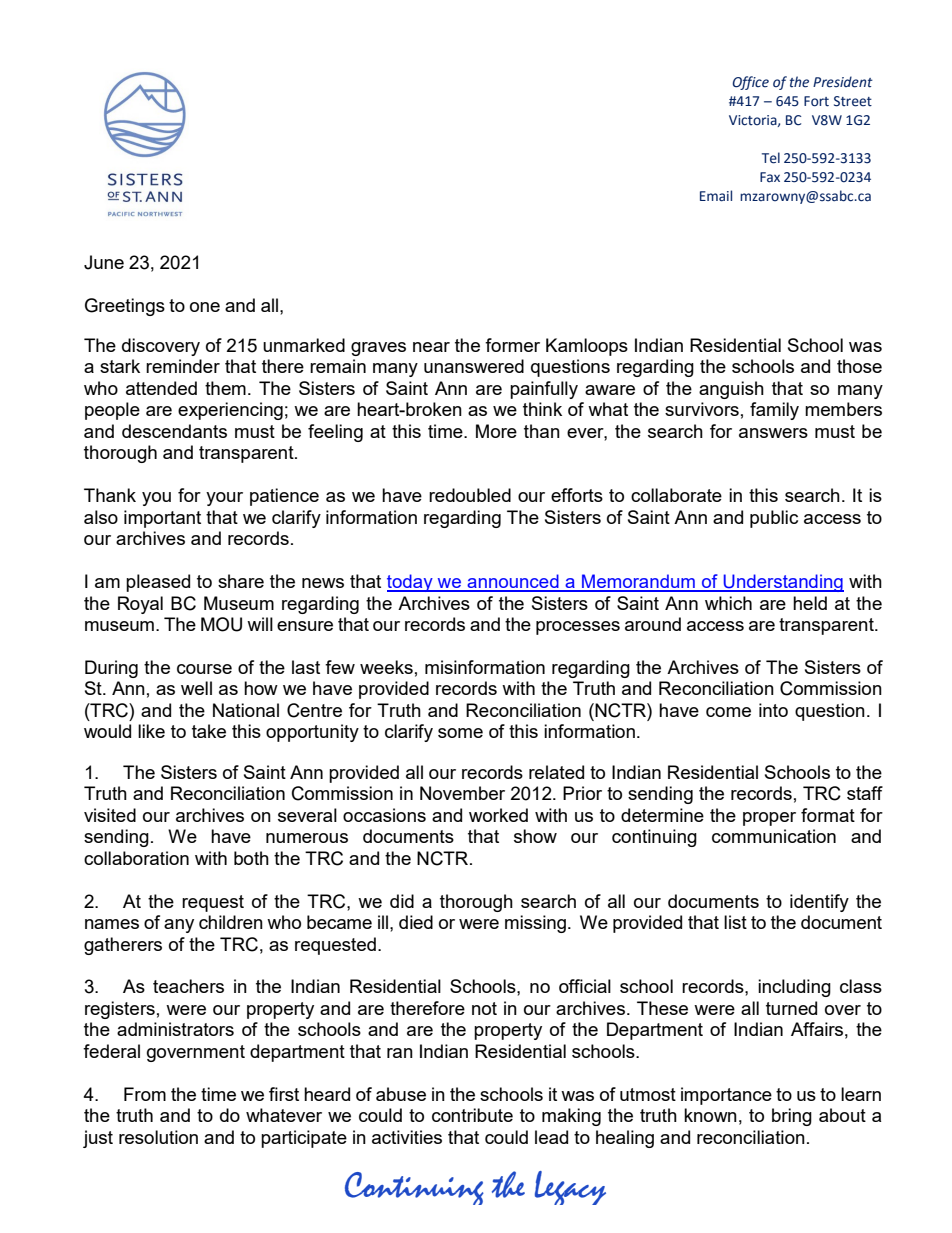 The height and width of the screenshot is (1233, 952). Describe the element at coordinates (773, 433) in the screenshot. I see `answers` at that location.
